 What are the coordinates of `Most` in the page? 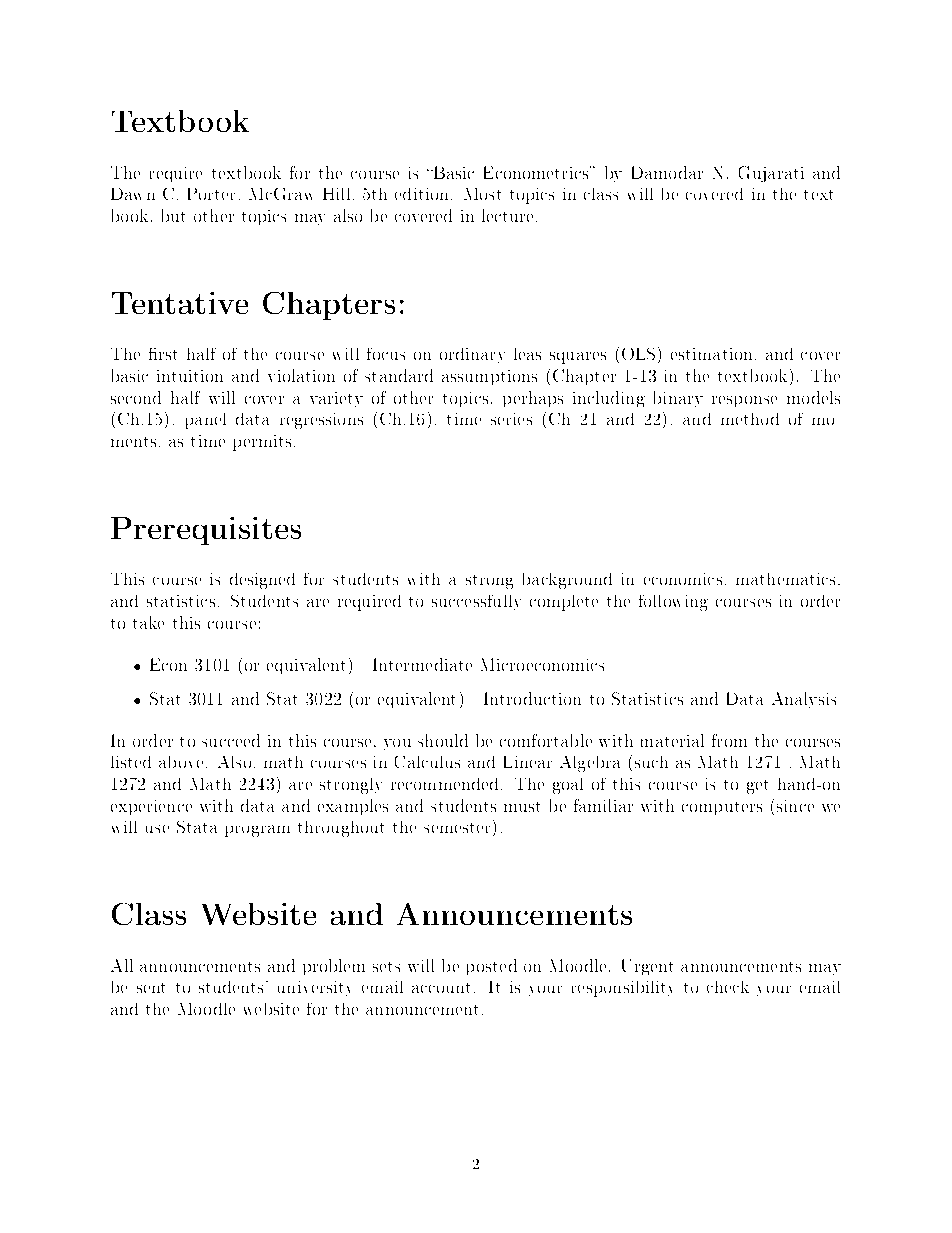 It's located at (482, 194).
